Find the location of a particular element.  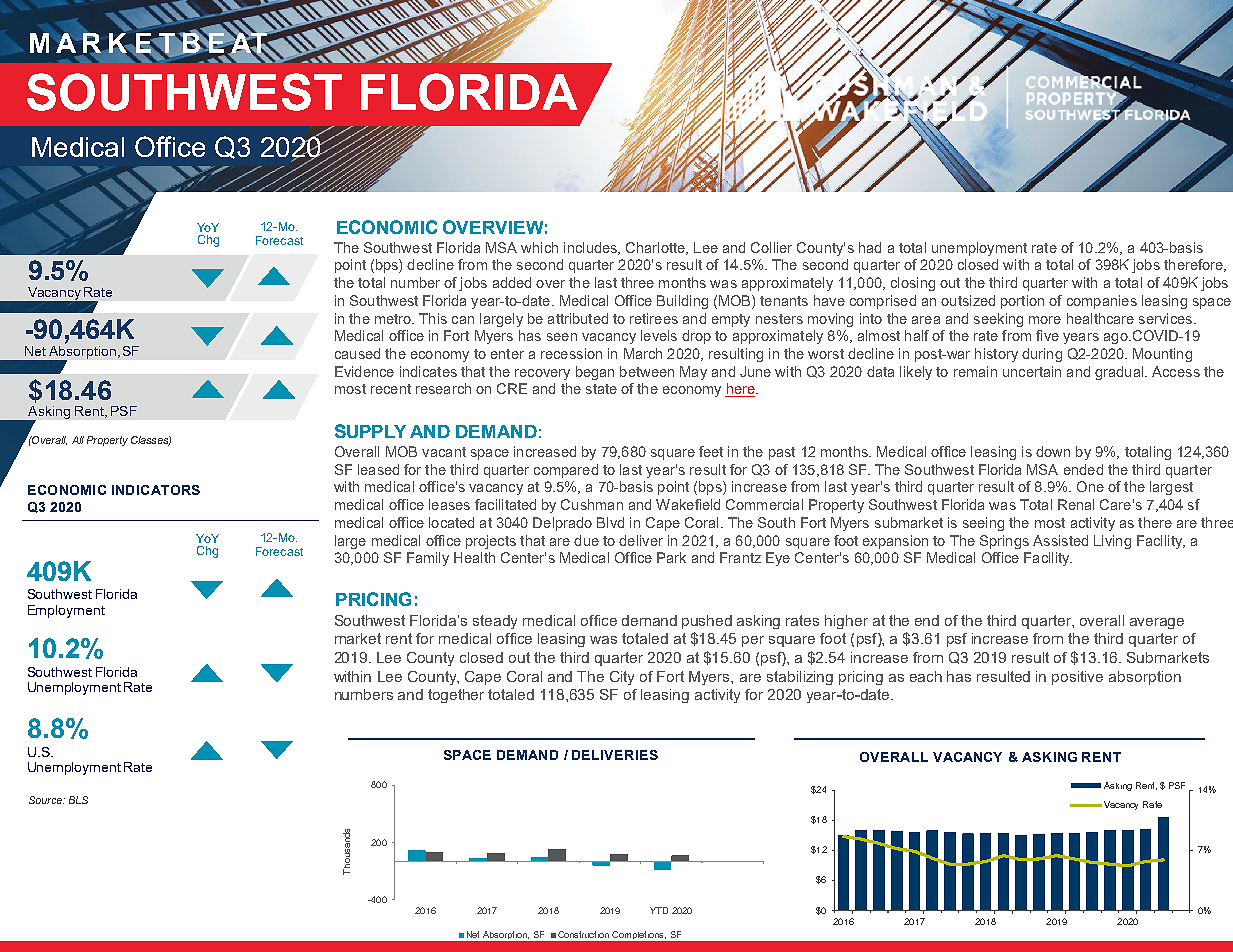

Charlotte is located at coordinates (656, 248).
